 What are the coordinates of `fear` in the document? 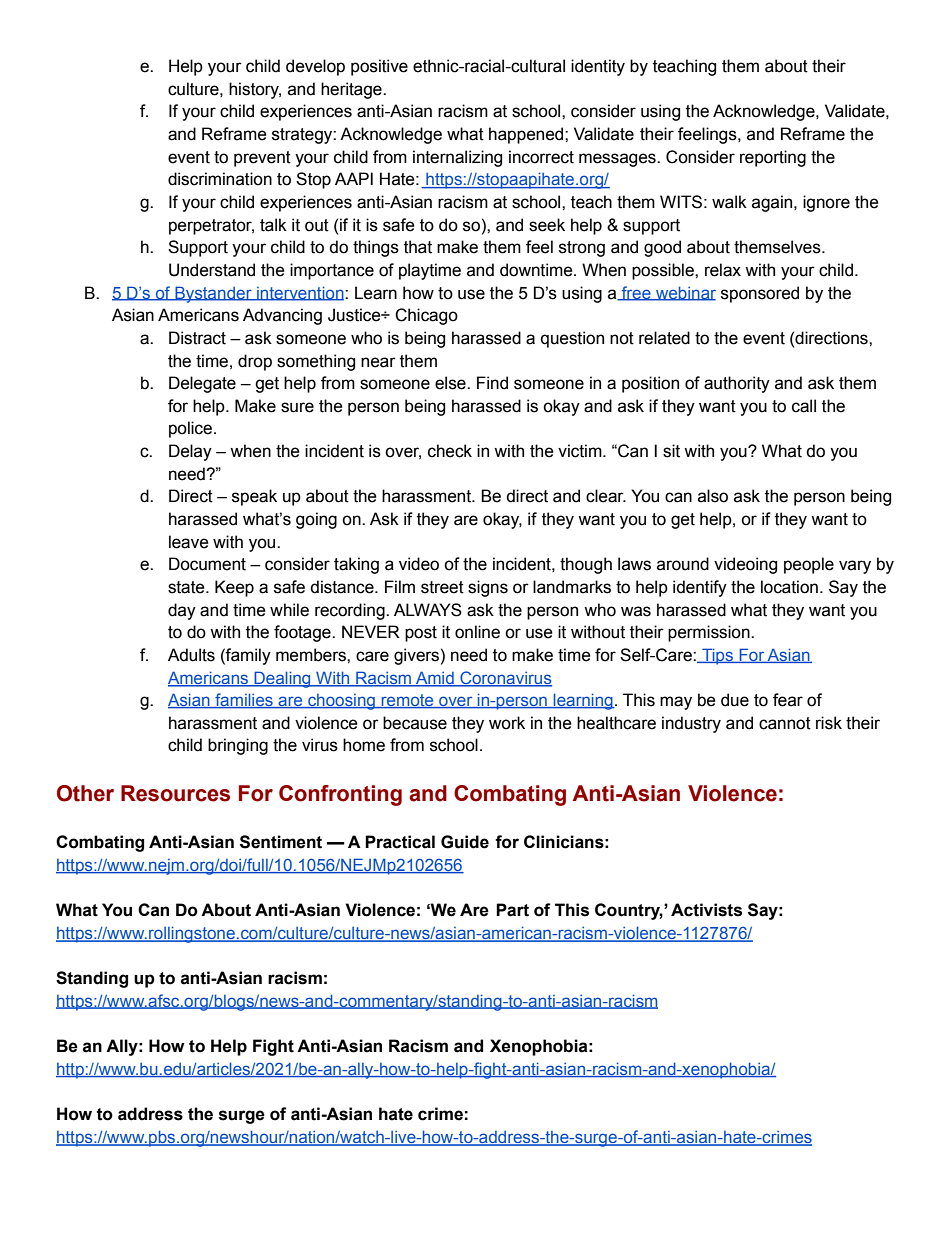 It's located at (788, 700).
